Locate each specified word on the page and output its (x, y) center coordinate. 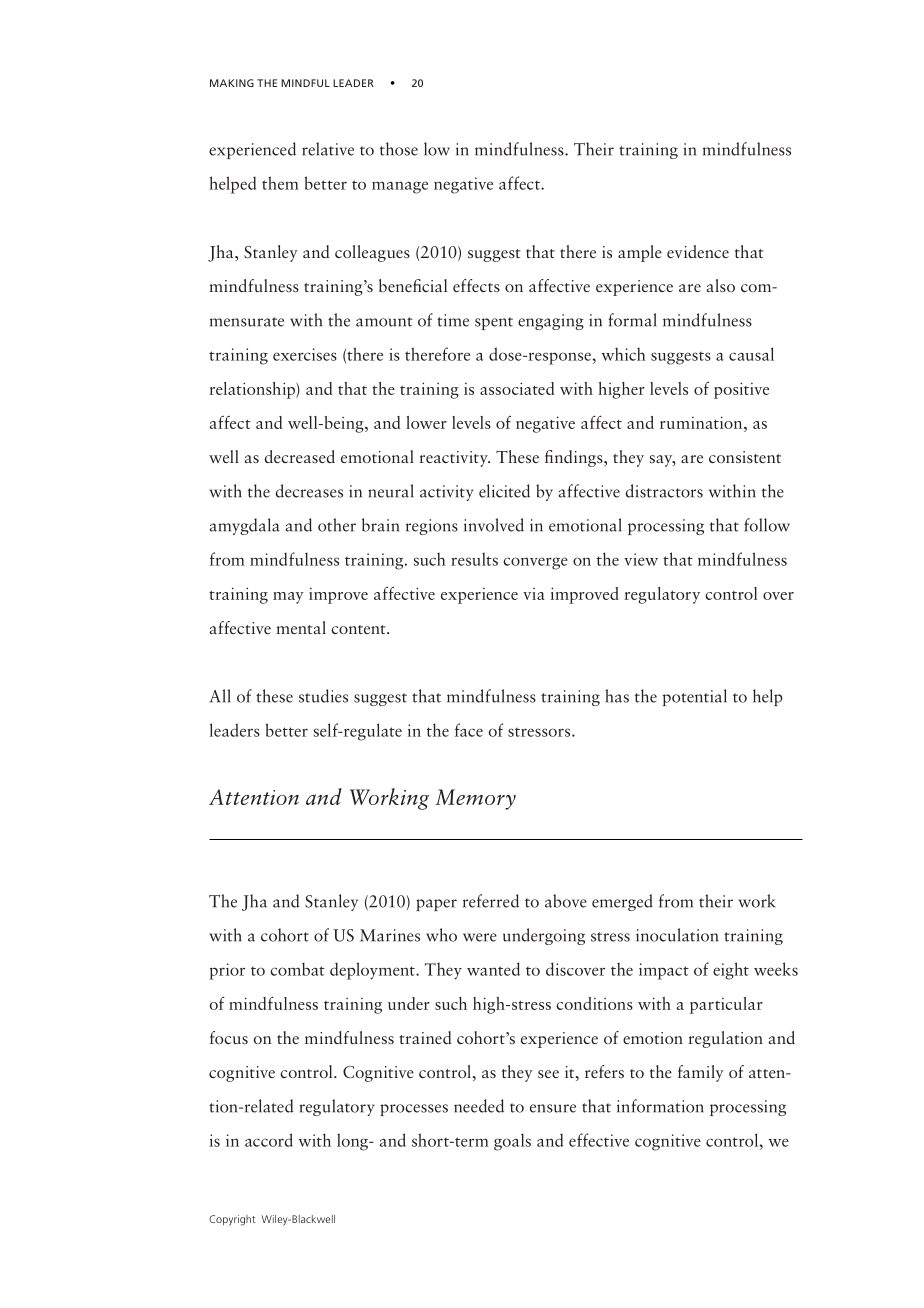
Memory (475, 799)
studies (323, 696)
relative (328, 149)
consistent (745, 457)
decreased (299, 456)
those (399, 149)
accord (269, 1140)
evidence (698, 251)
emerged (622, 902)
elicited (504, 491)
